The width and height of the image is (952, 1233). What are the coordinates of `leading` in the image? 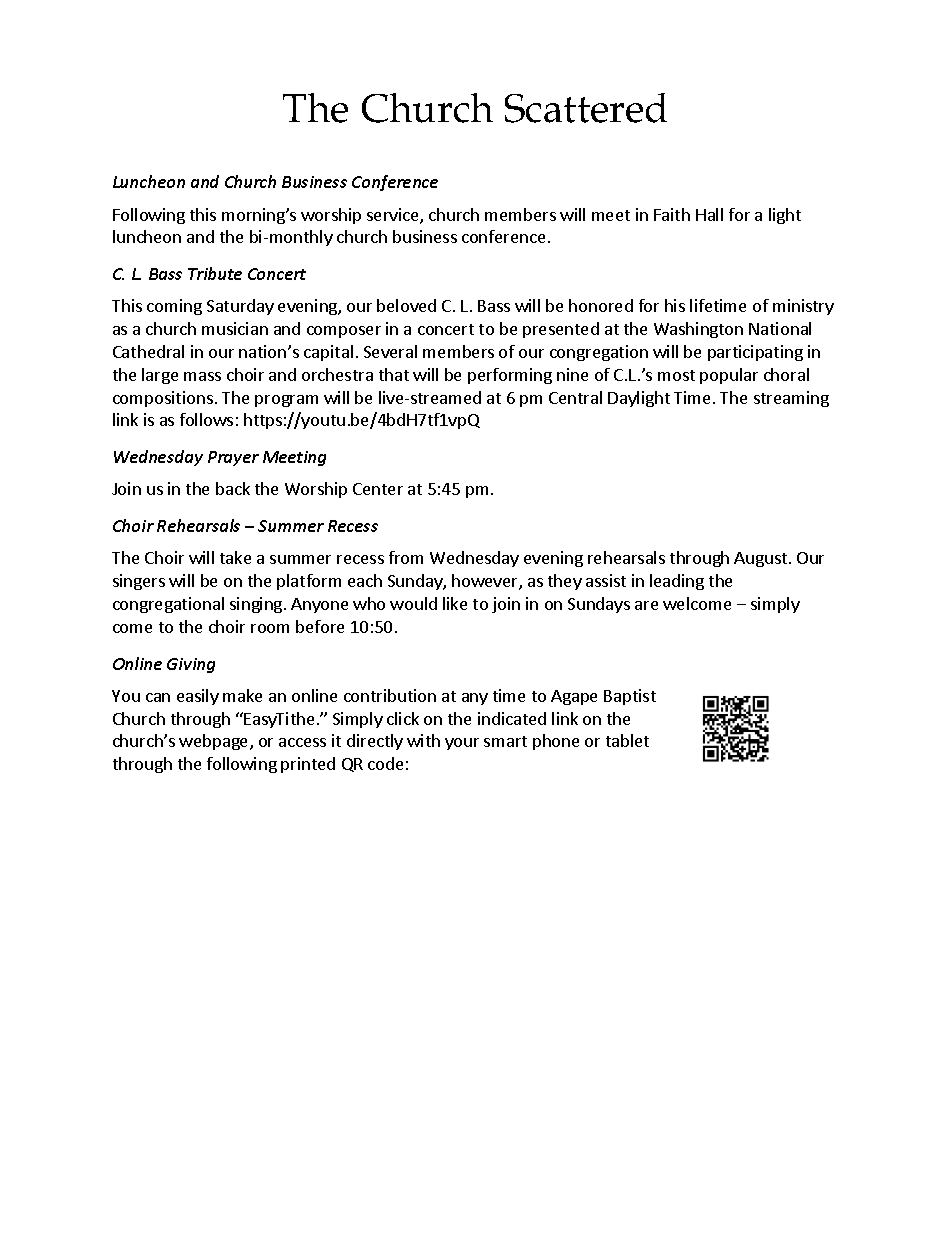 It's located at (677, 582).
